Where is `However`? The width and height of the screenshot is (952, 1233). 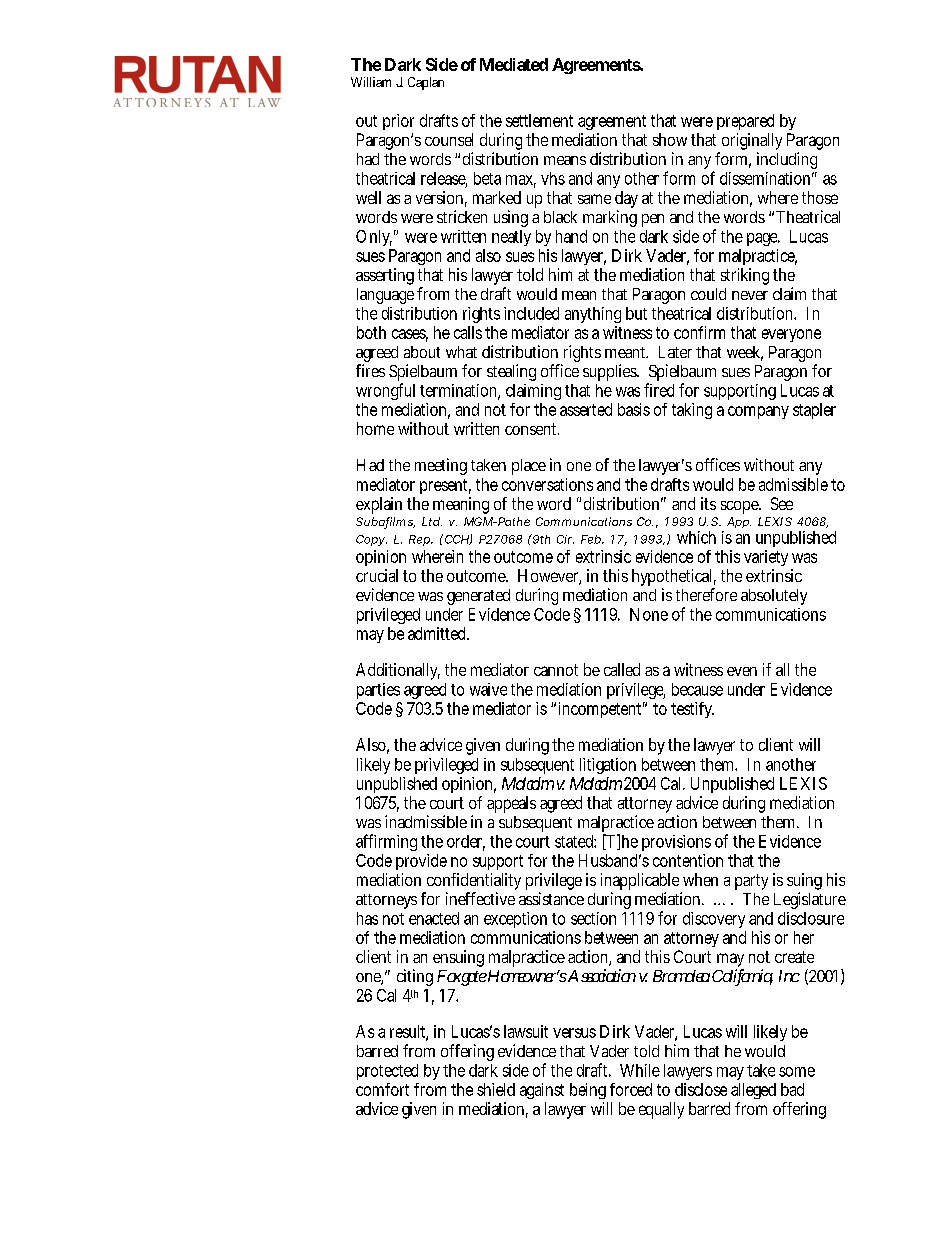 However is located at coordinates (549, 577).
